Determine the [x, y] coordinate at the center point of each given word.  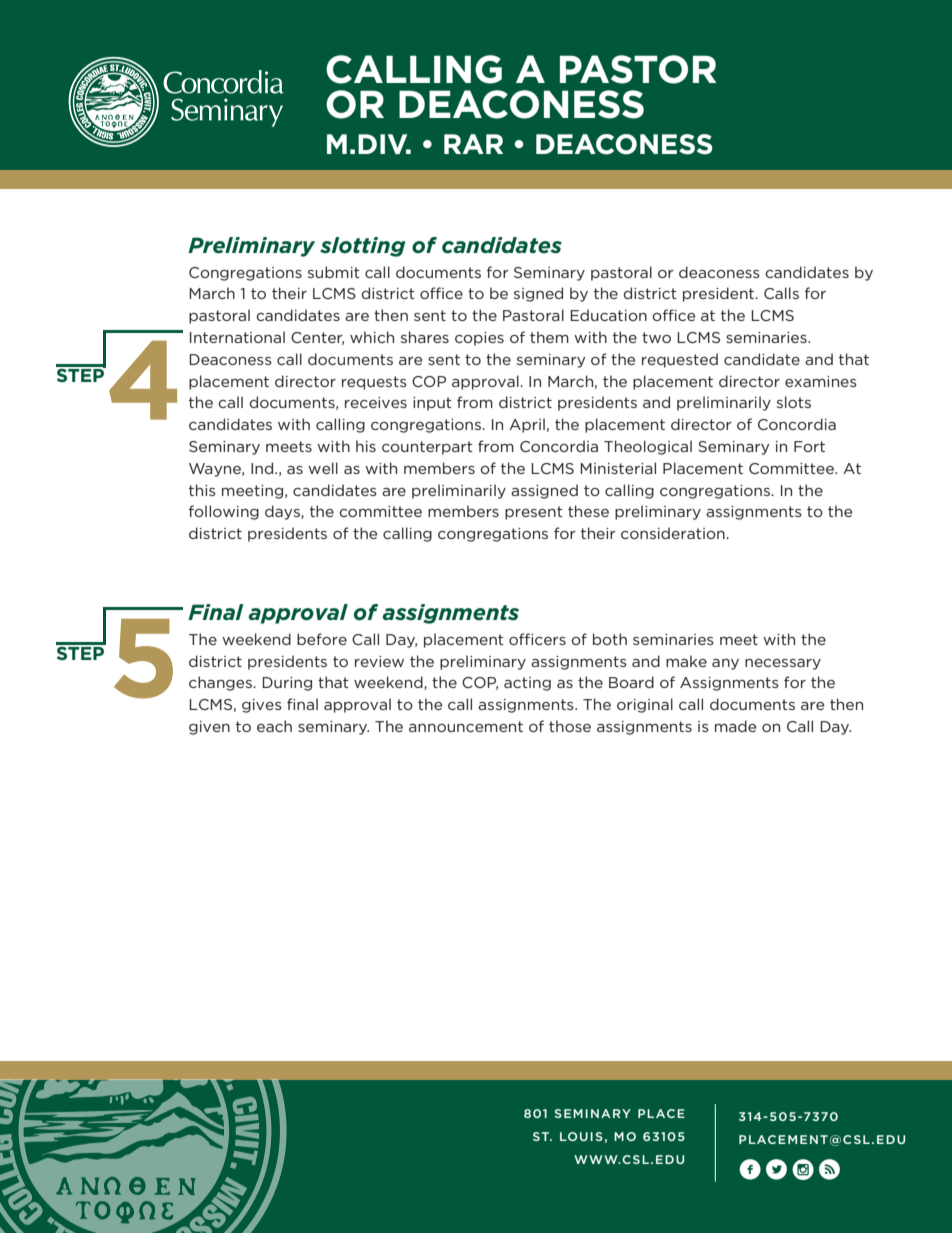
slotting [362, 247]
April [527, 425]
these [588, 511]
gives [262, 706]
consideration [674, 533]
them [549, 337]
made [735, 726]
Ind [263, 468]
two [656, 337]
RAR [473, 144]
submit [334, 272]
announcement [466, 726]
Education [608, 315]
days [283, 512]
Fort [809, 446]
